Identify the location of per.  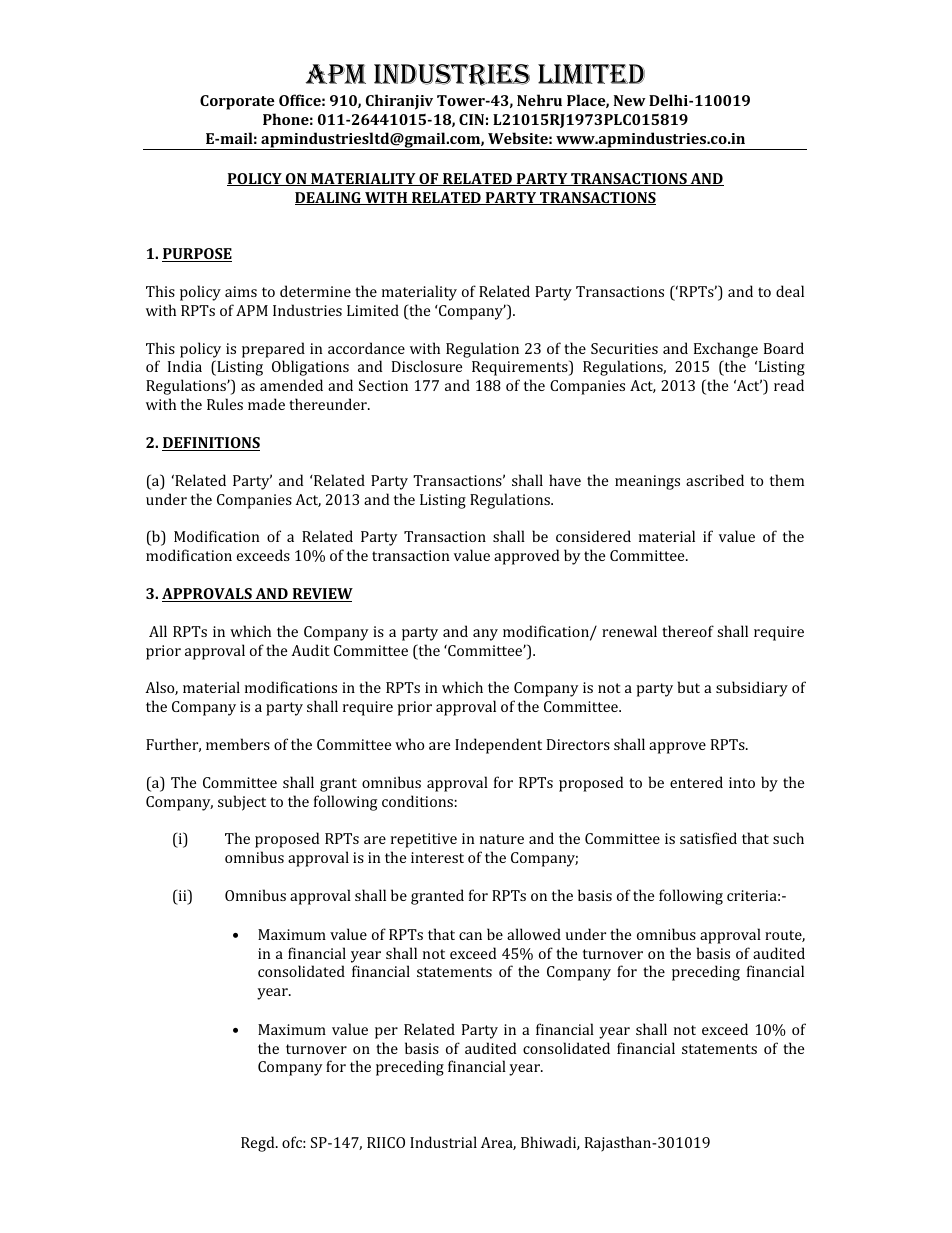
(386, 1033).
